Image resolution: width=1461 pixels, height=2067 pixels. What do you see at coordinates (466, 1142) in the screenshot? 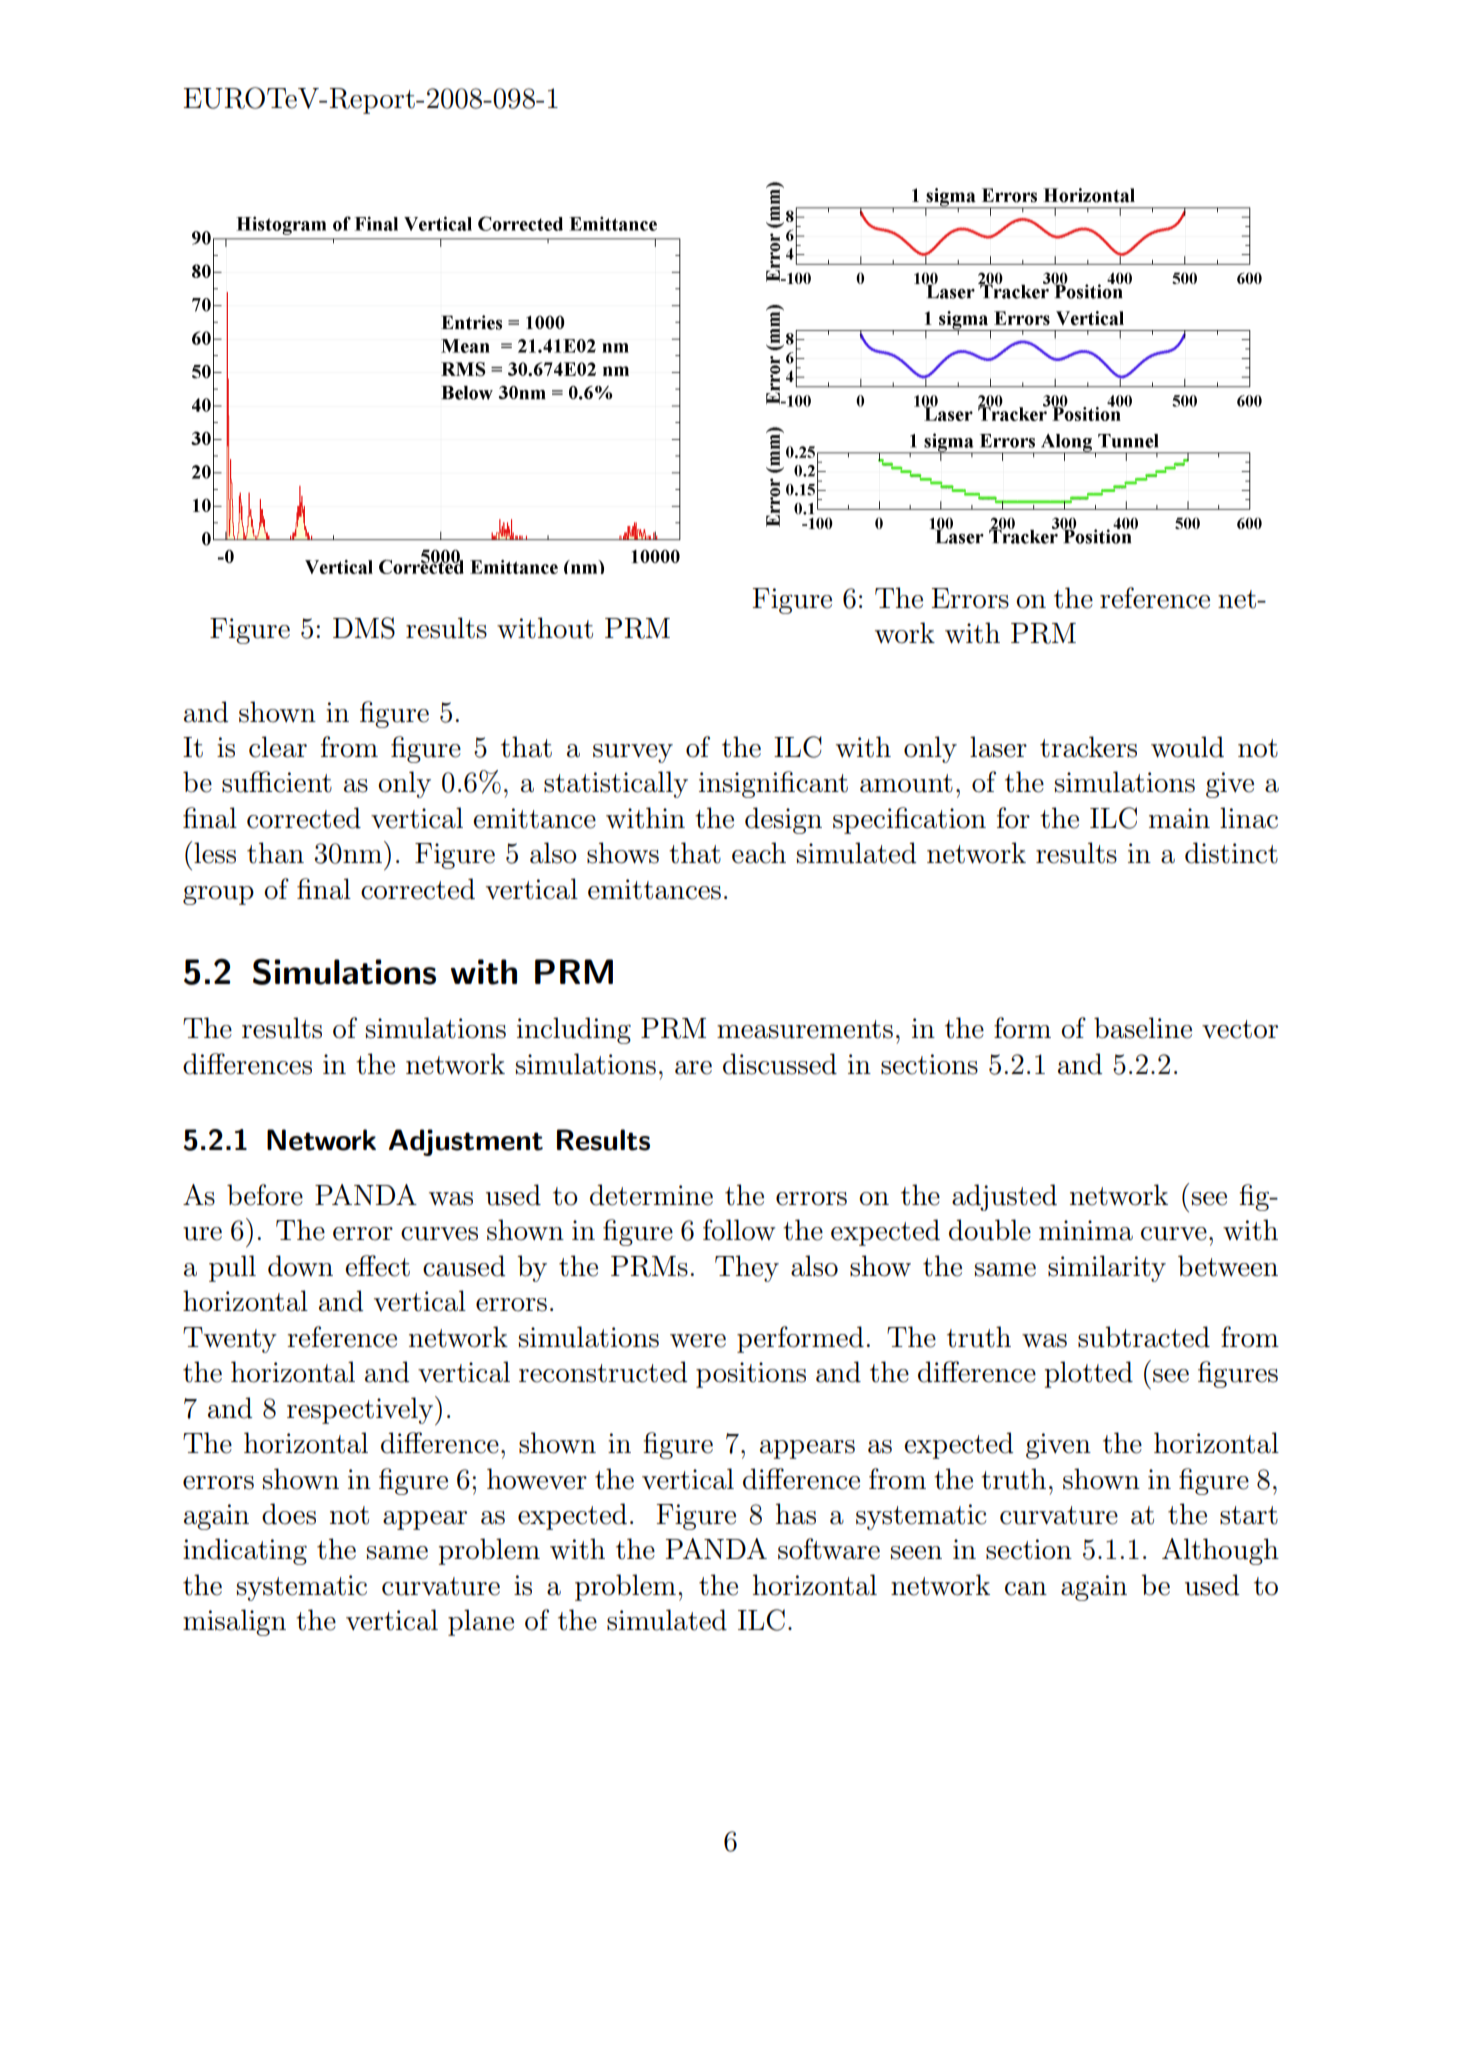
I see `Adjustment` at bounding box center [466, 1142].
